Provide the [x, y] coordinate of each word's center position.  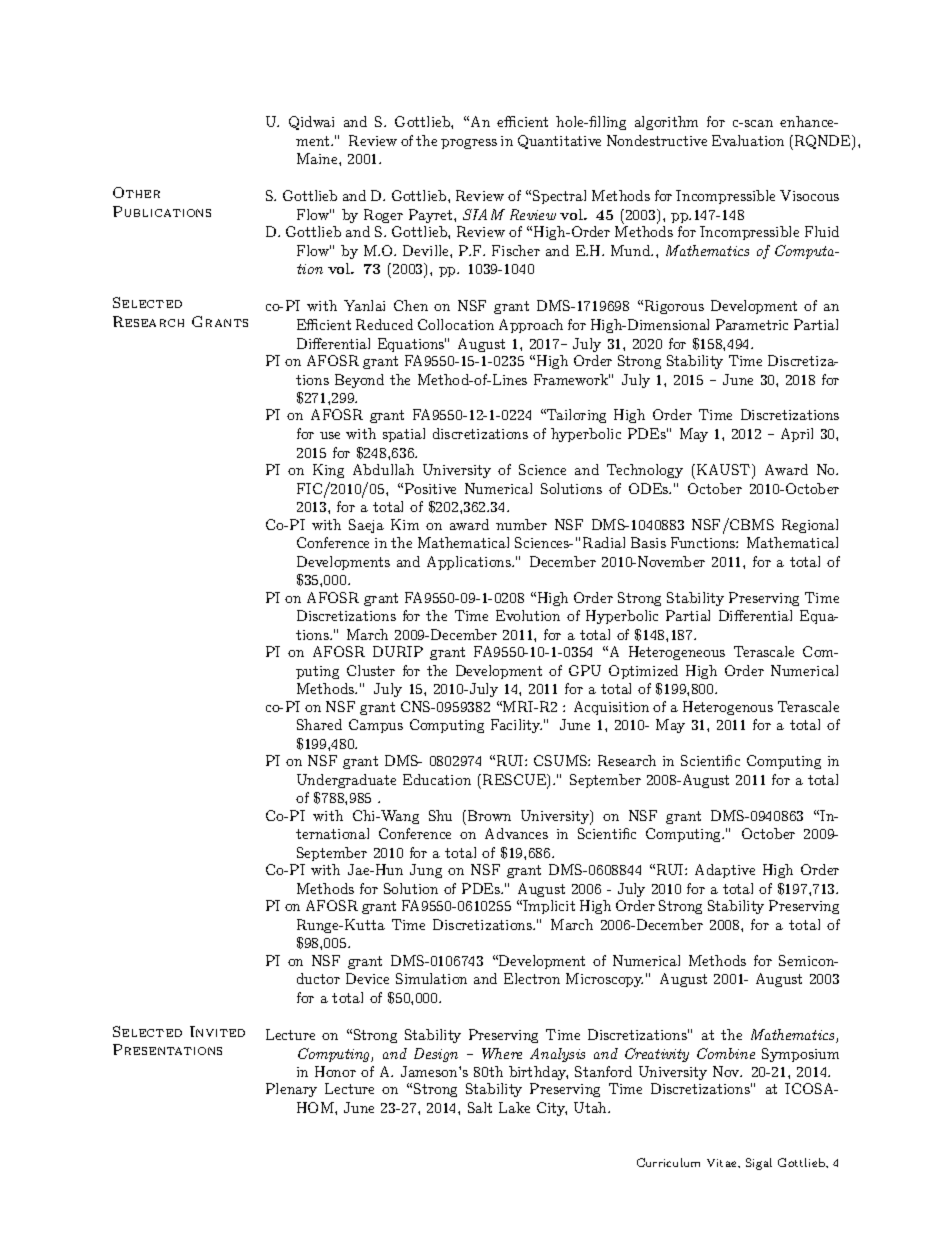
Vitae [723, 1163]
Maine [318, 158]
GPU [585, 670]
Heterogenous [728, 708]
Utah [592, 1107]
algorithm [666, 123]
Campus [376, 726]
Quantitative [559, 142]
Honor [335, 1071]
